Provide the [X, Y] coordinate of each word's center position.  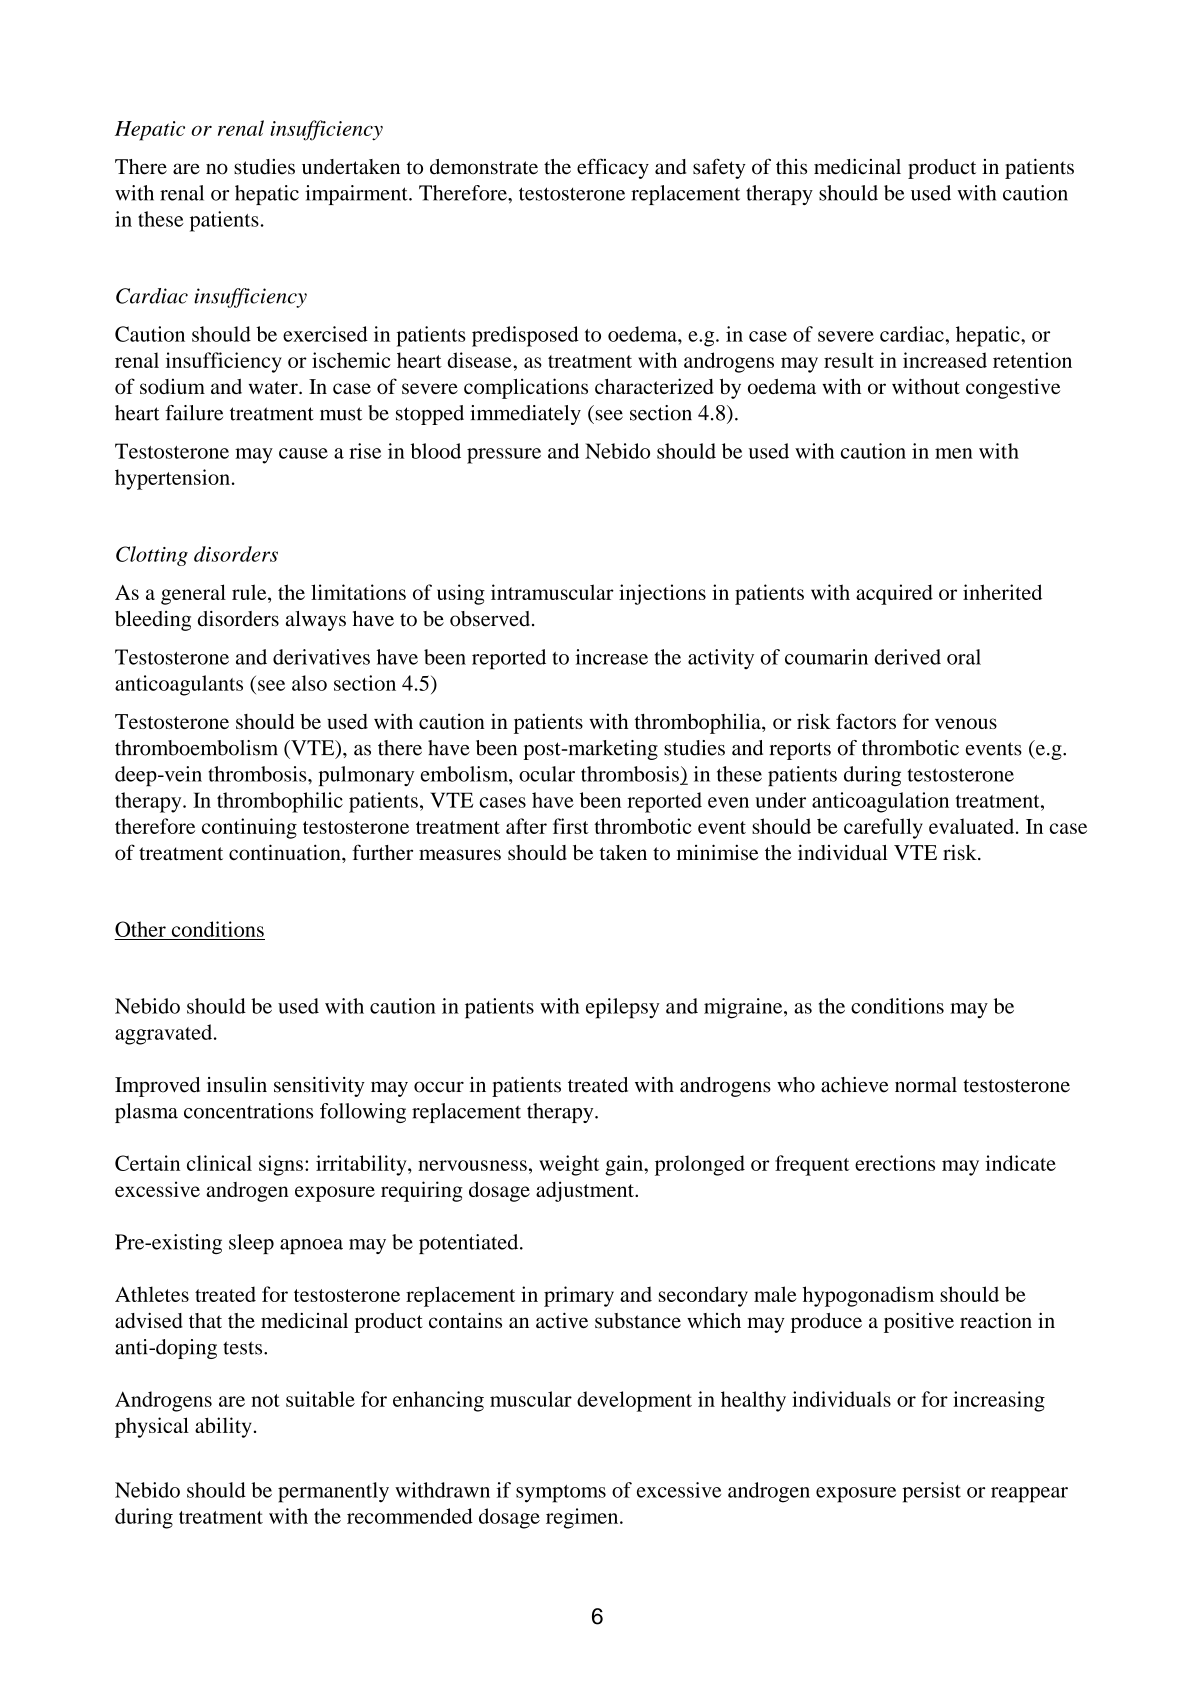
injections [662, 594]
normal [926, 1085]
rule [250, 592]
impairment [357, 195]
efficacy [613, 168]
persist [931, 1492]
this [791, 167]
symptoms [561, 1494]
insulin [237, 1085]
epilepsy [623, 1008]
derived [907, 657]
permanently [333, 1492]
